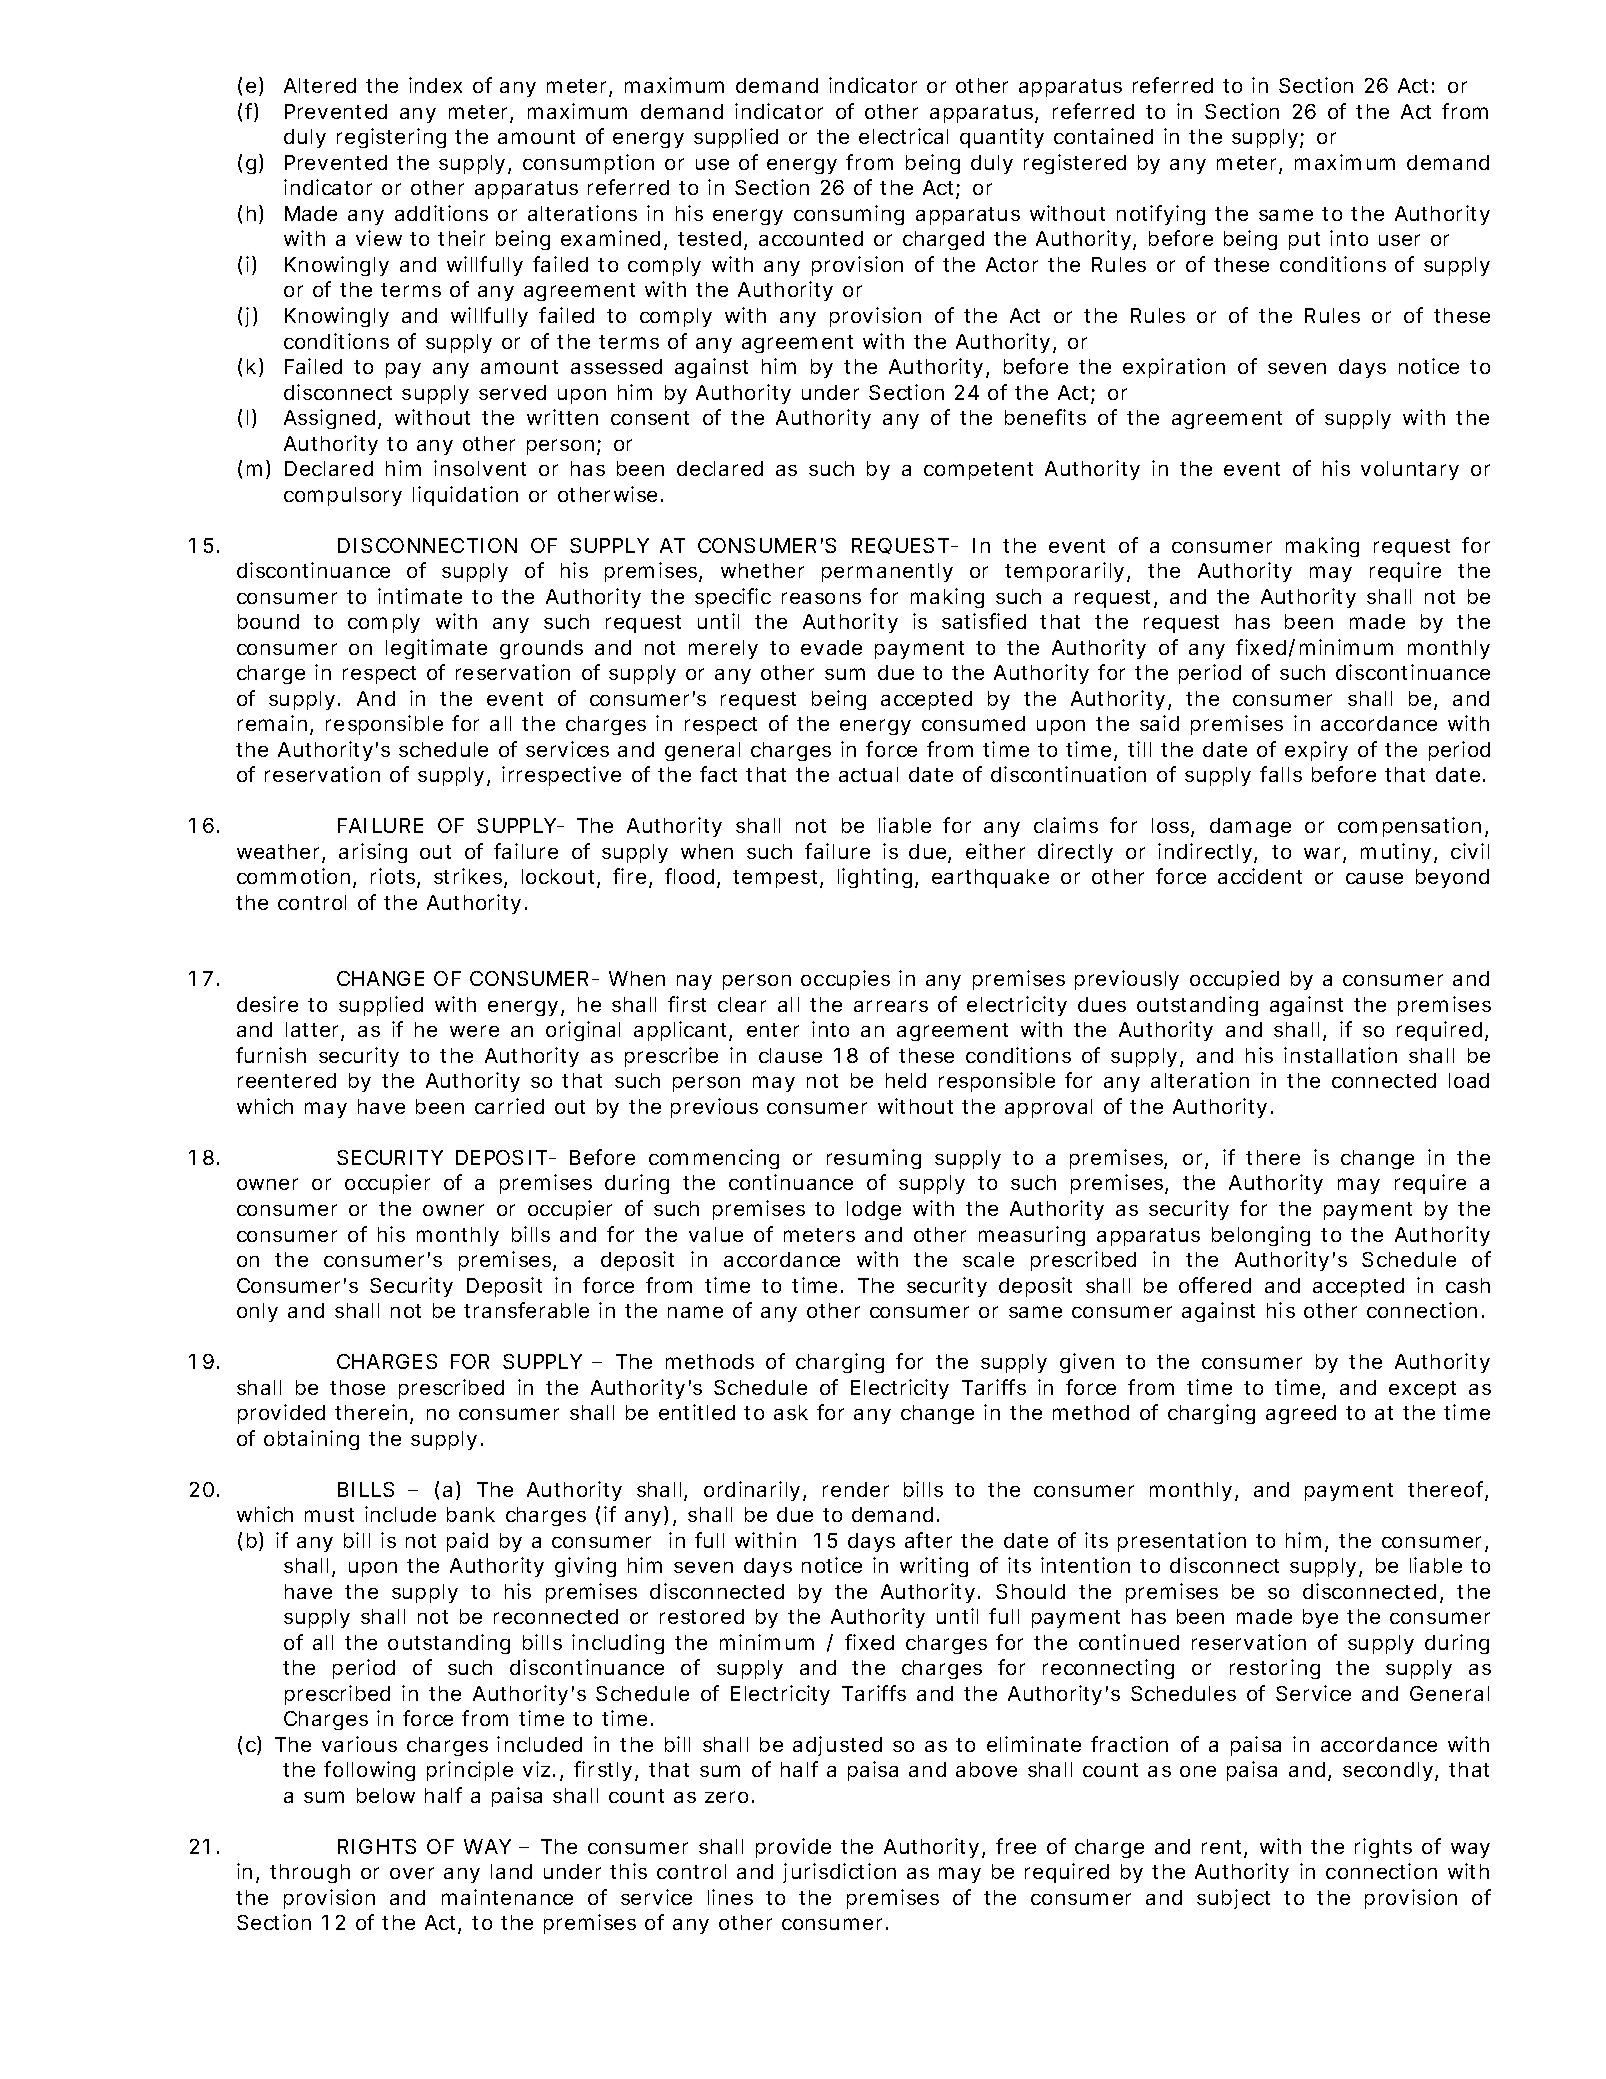 The height and width of the screenshot is (2079, 1606). I want to click on electrical, so click(903, 136).
